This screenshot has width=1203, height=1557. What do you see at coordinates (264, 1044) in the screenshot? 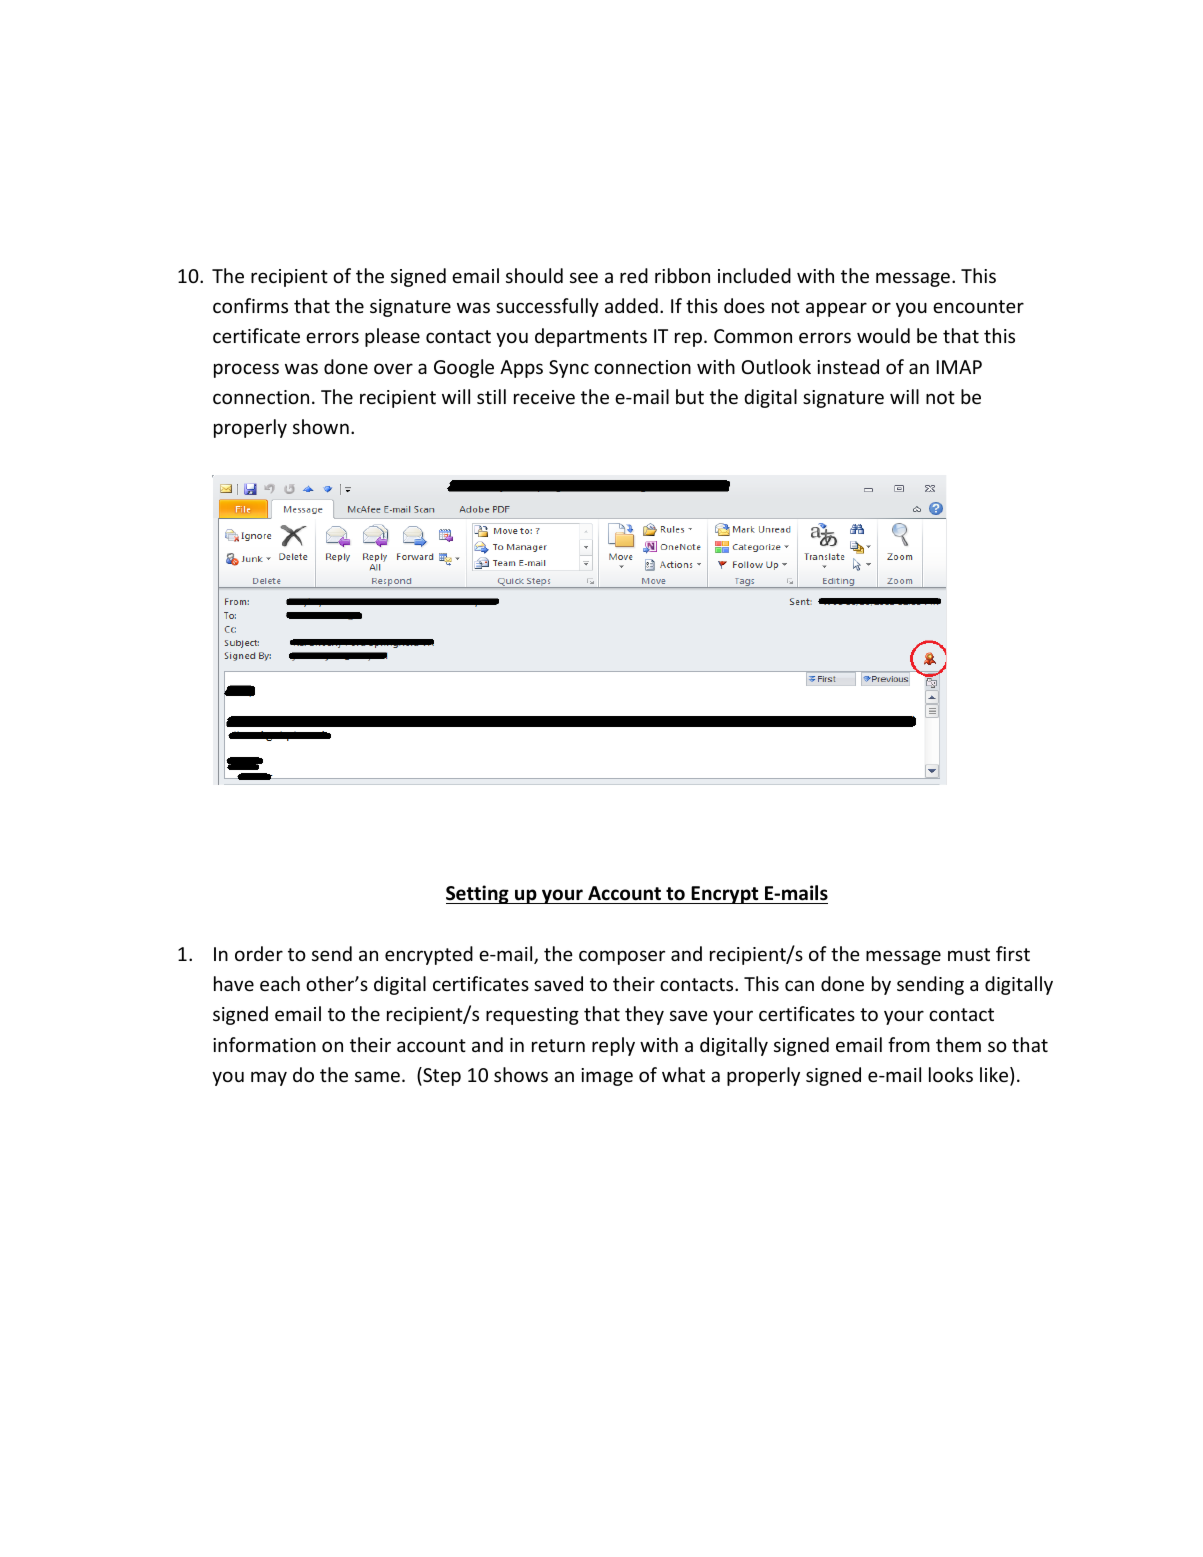
I see `information` at bounding box center [264, 1044].
